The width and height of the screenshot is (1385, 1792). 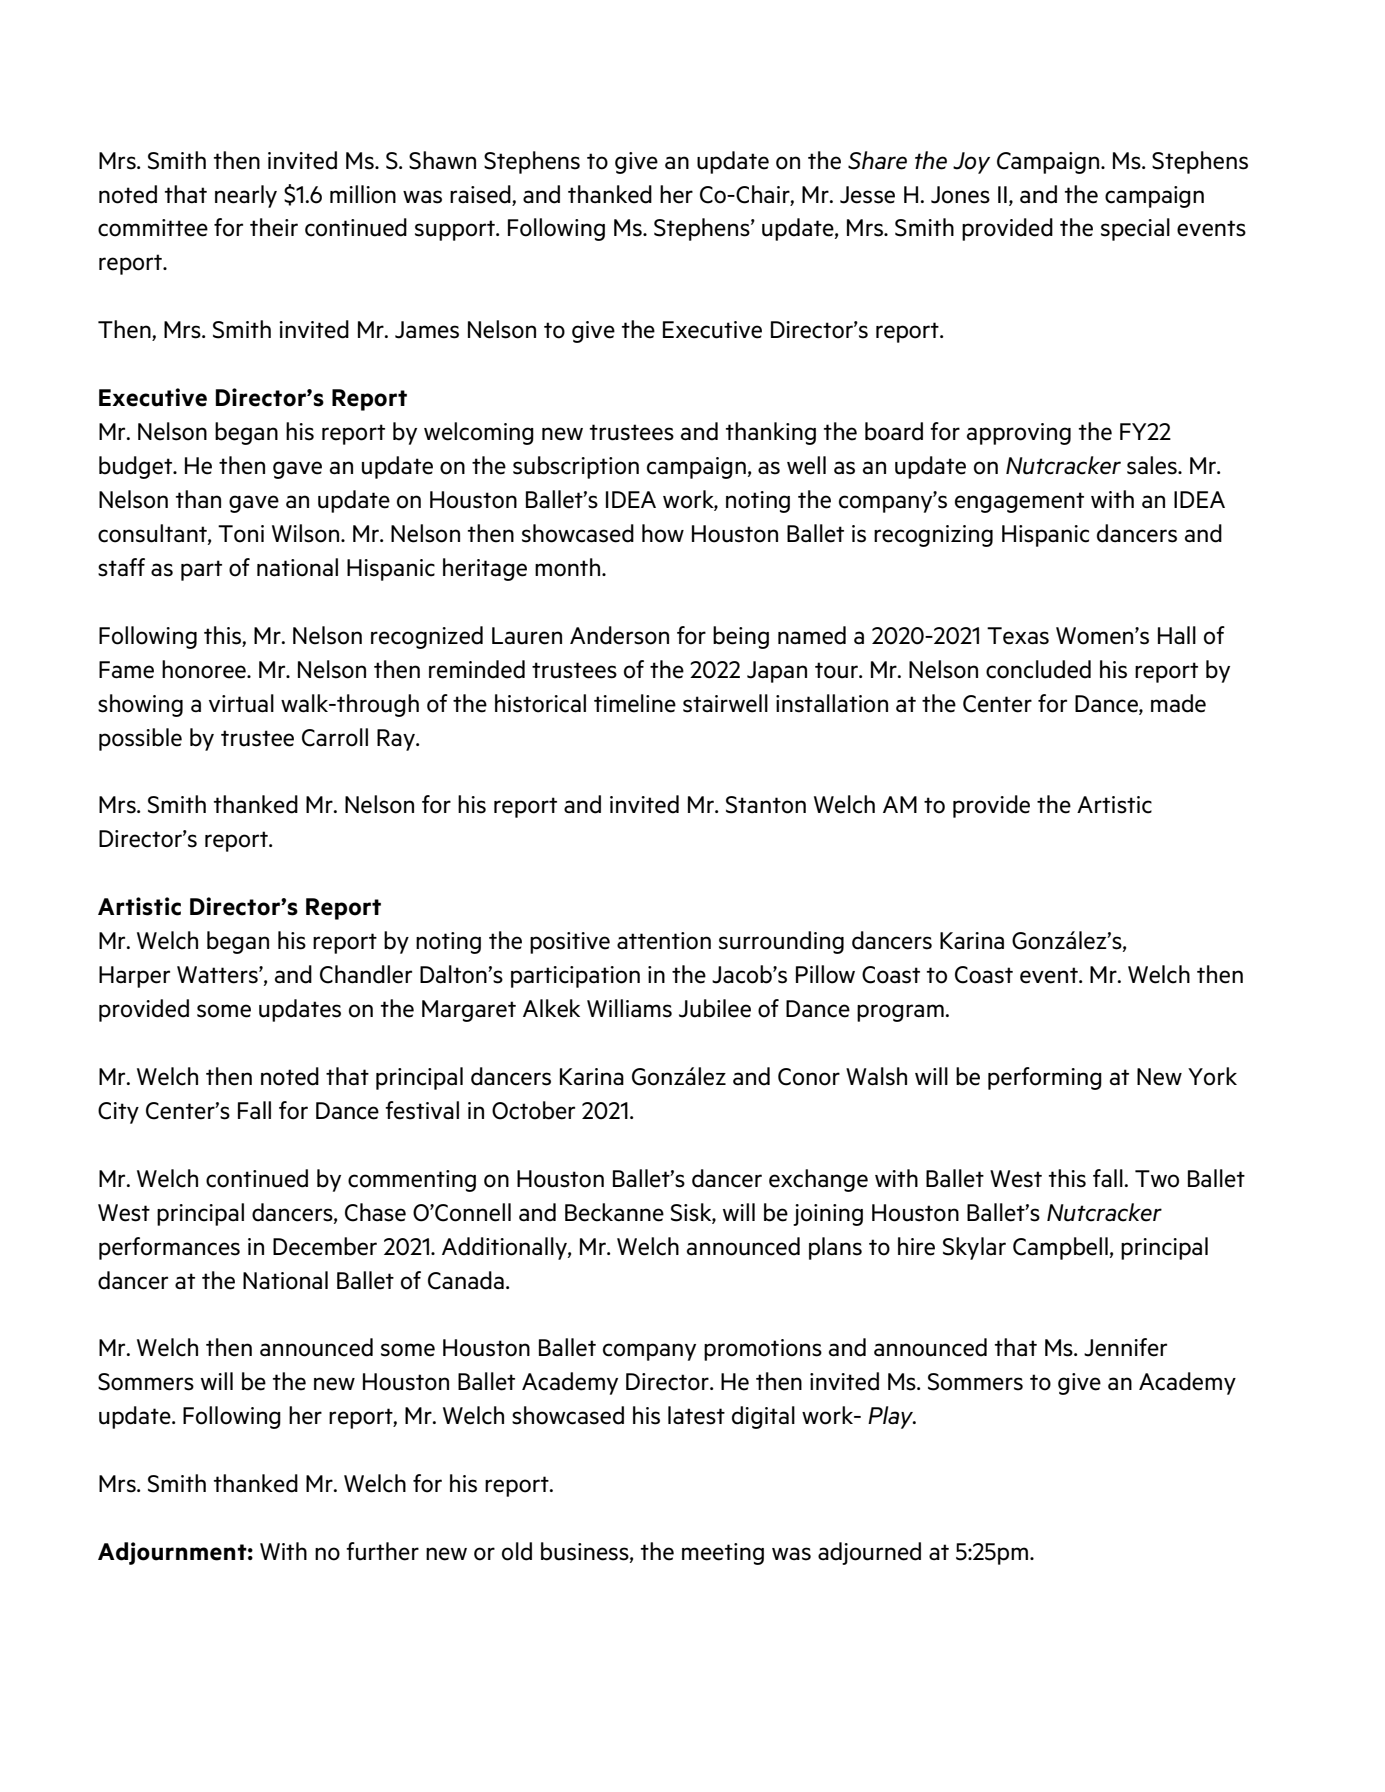 I want to click on Jubilee, so click(x=715, y=1008).
